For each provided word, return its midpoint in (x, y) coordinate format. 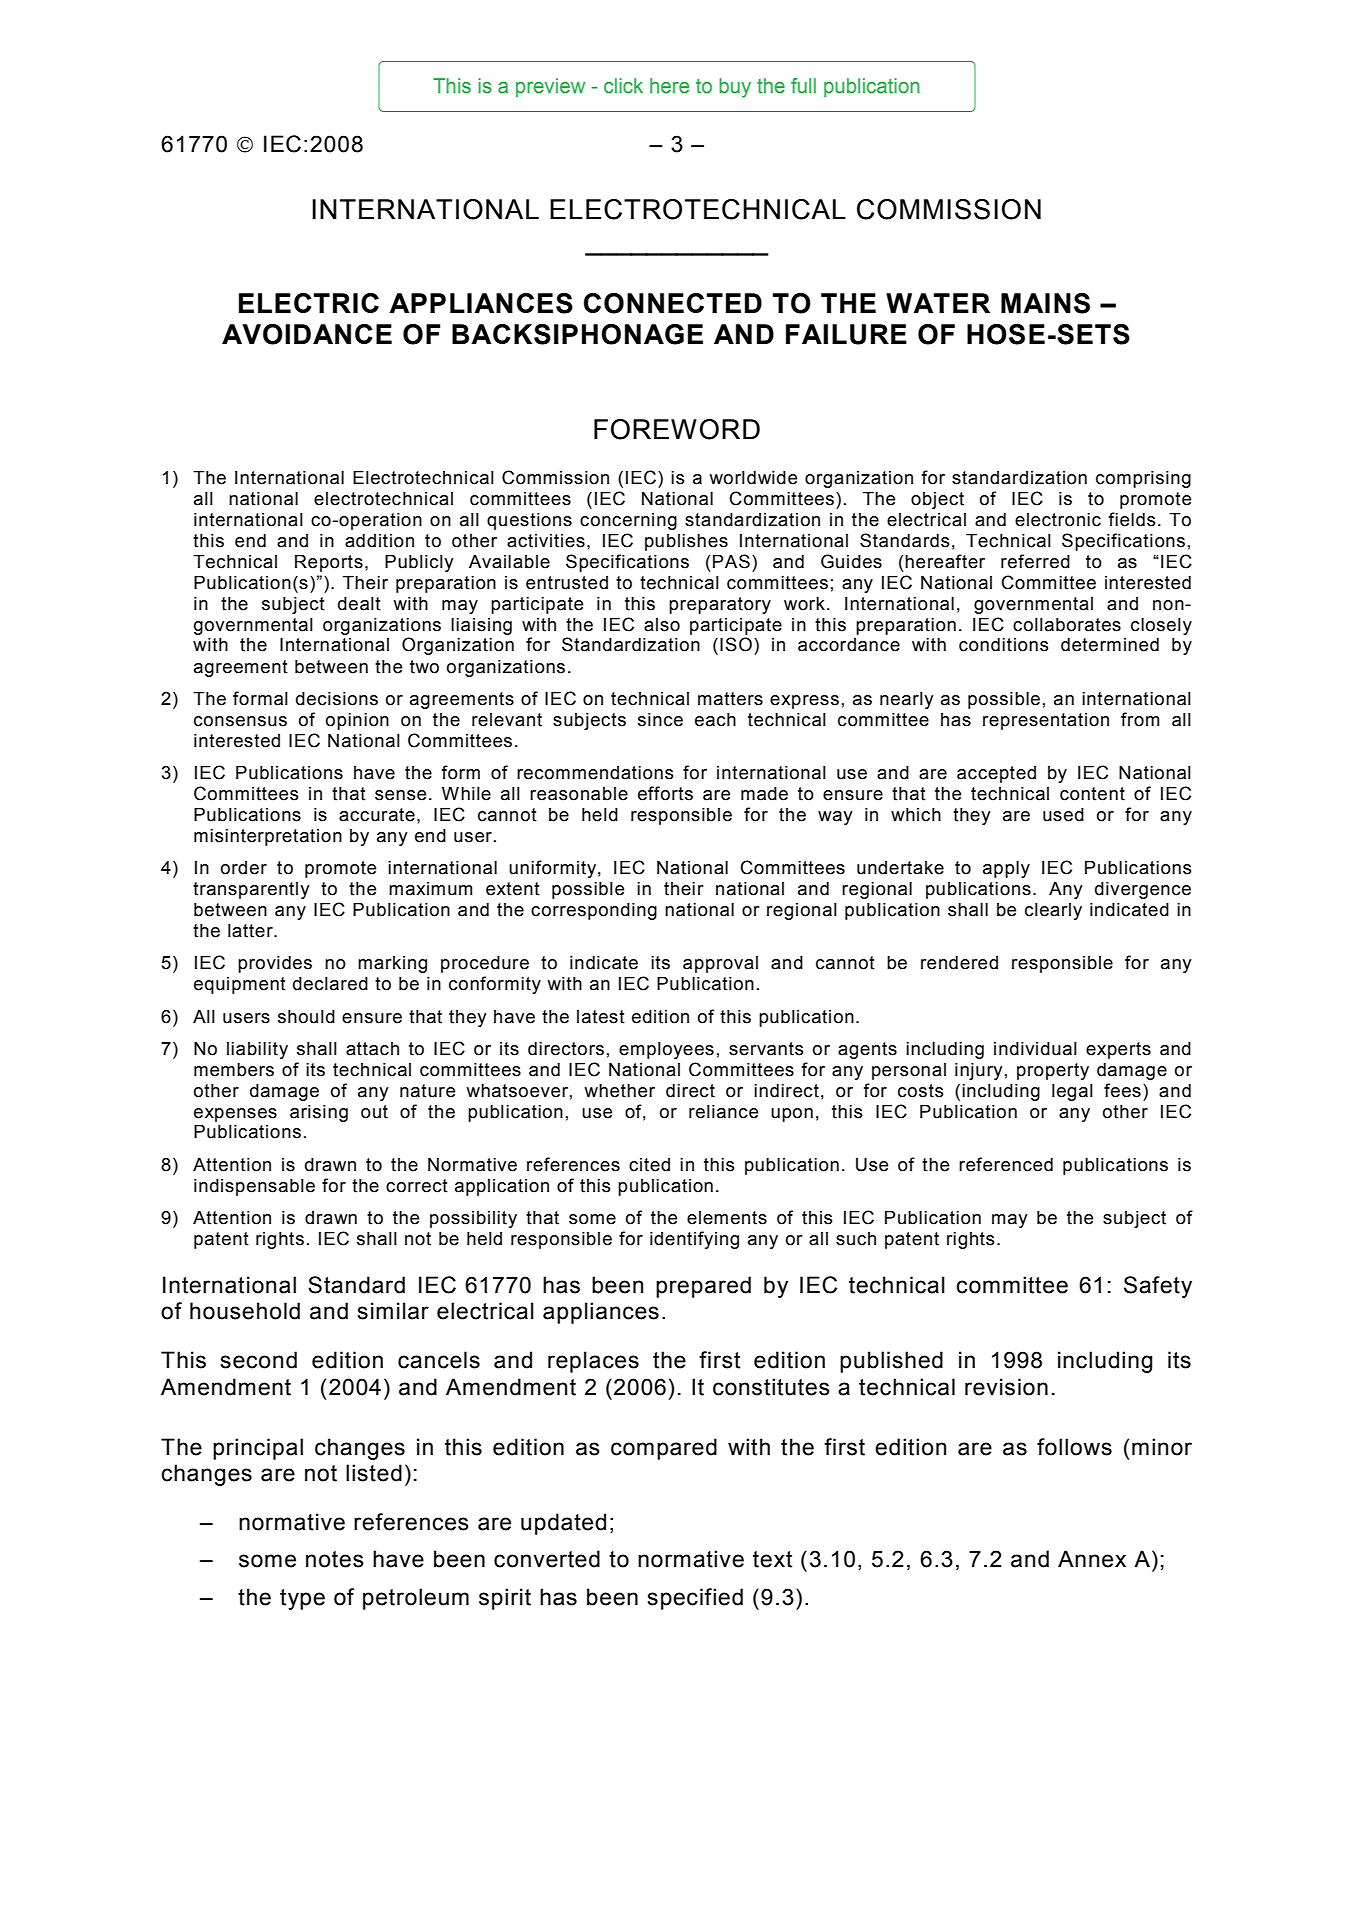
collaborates (1067, 625)
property (1053, 1071)
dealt (359, 604)
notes (335, 1559)
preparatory (720, 605)
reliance (723, 1112)
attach (372, 1049)
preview (550, 87)
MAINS (1045, 303)
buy (735, 88)
